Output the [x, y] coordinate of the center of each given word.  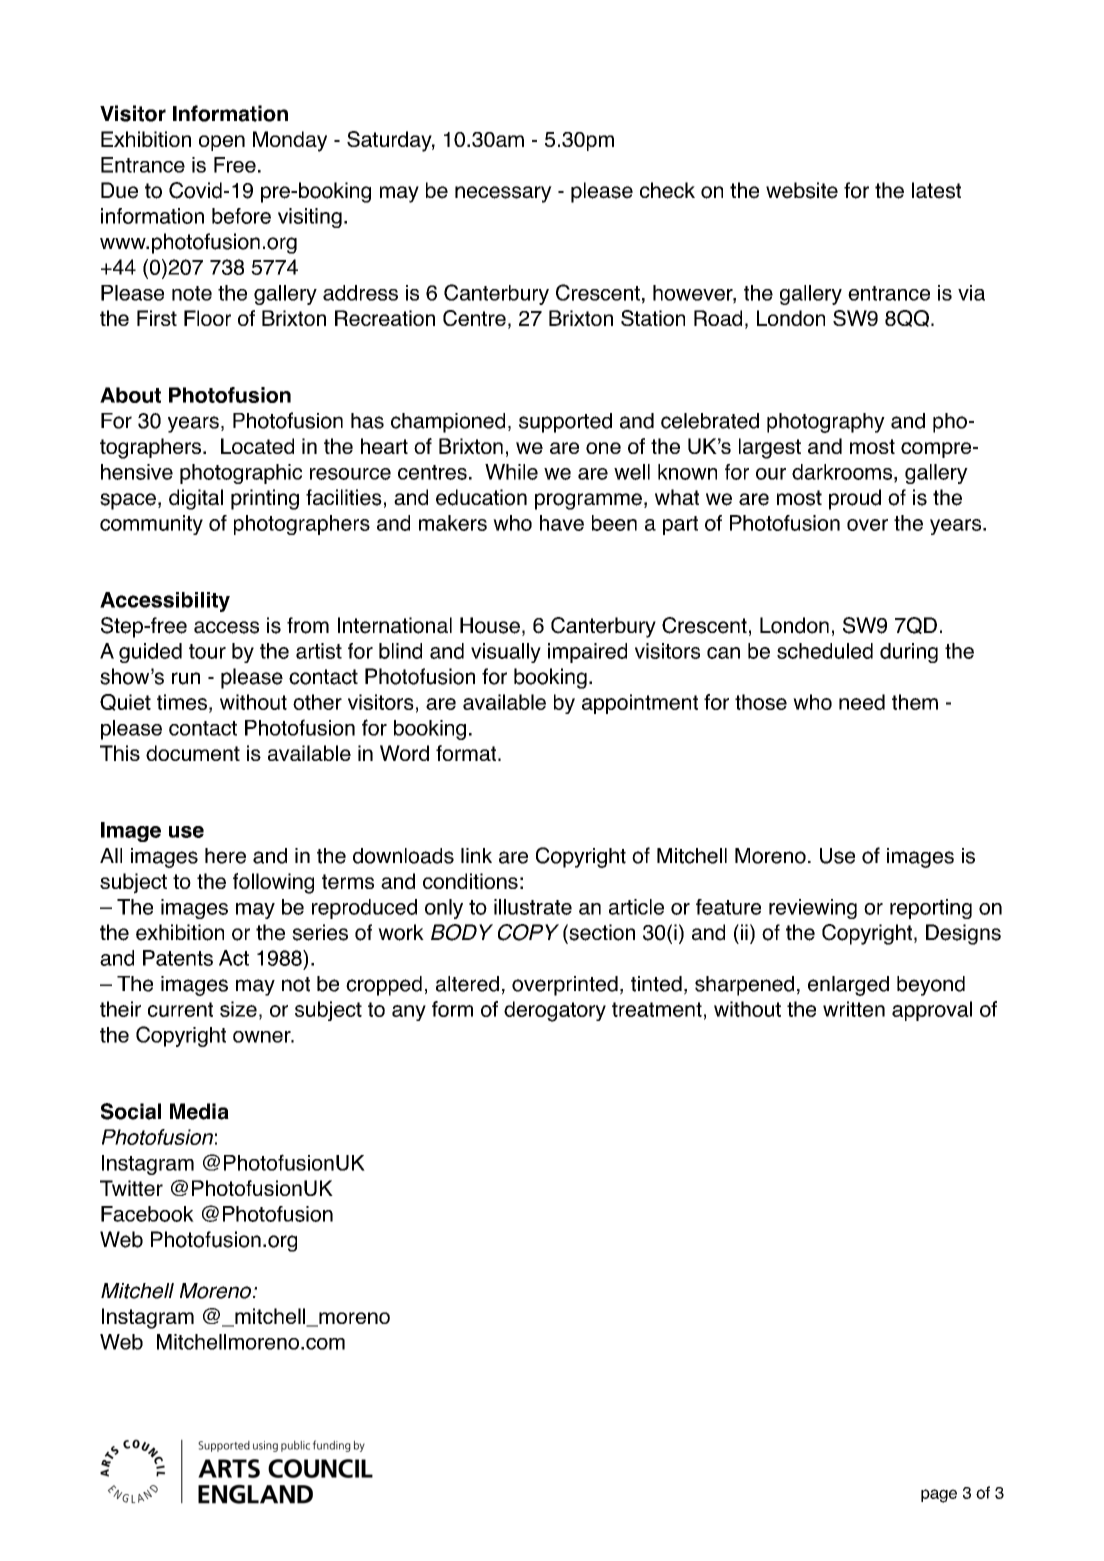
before [241, 216]
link [476, 855]
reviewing [813, 909]
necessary [503, 194]
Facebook [147, 1214]
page [939, 1496]
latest [936, 190]
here [225, 856]
